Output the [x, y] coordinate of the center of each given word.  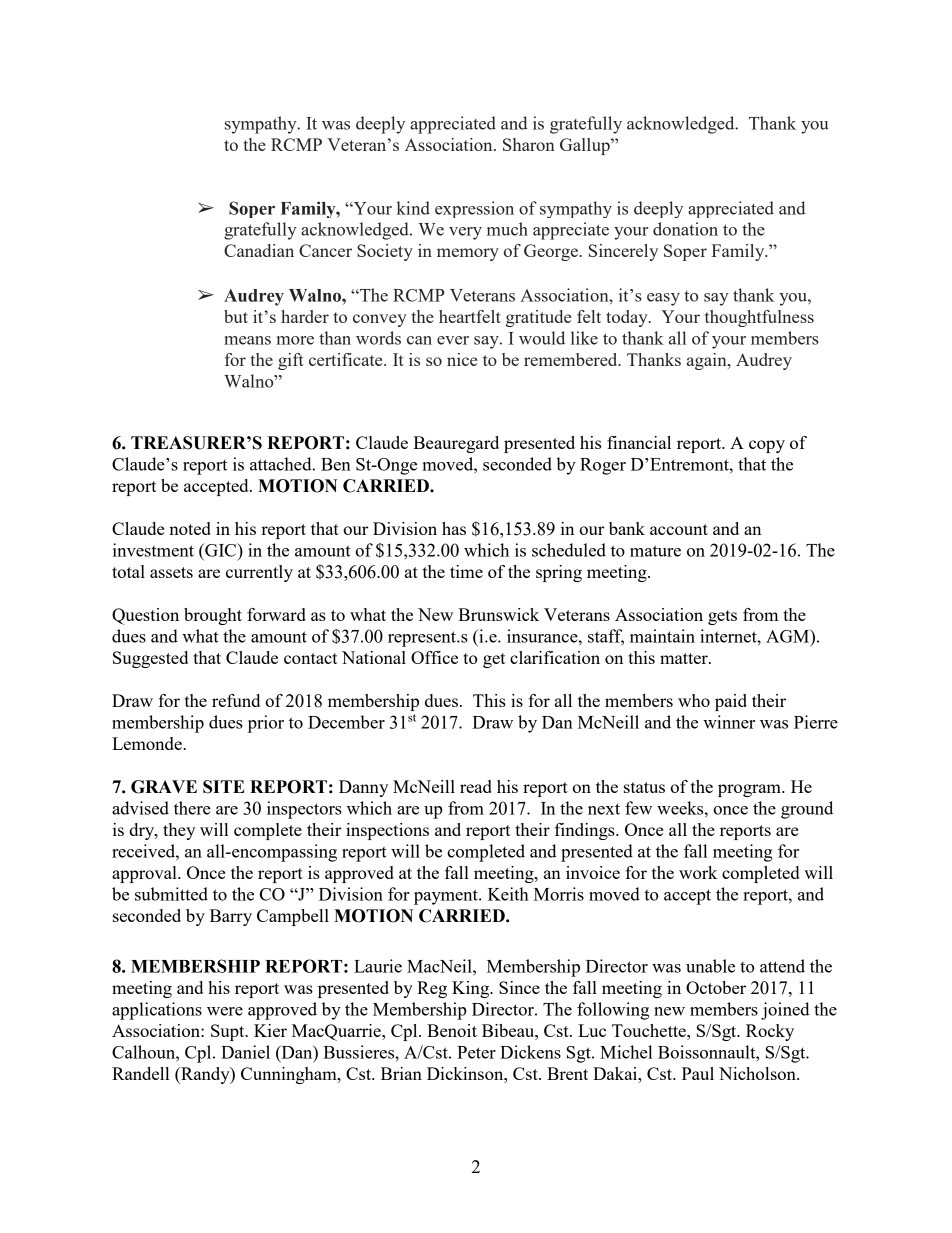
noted [190, 528]
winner [729, 722]
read [476, 786]
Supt [229, 1032]
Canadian [259, 250]
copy [767, 446]
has [454, 528]
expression [474, 209]
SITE [224, 787]
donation [685, 229]
